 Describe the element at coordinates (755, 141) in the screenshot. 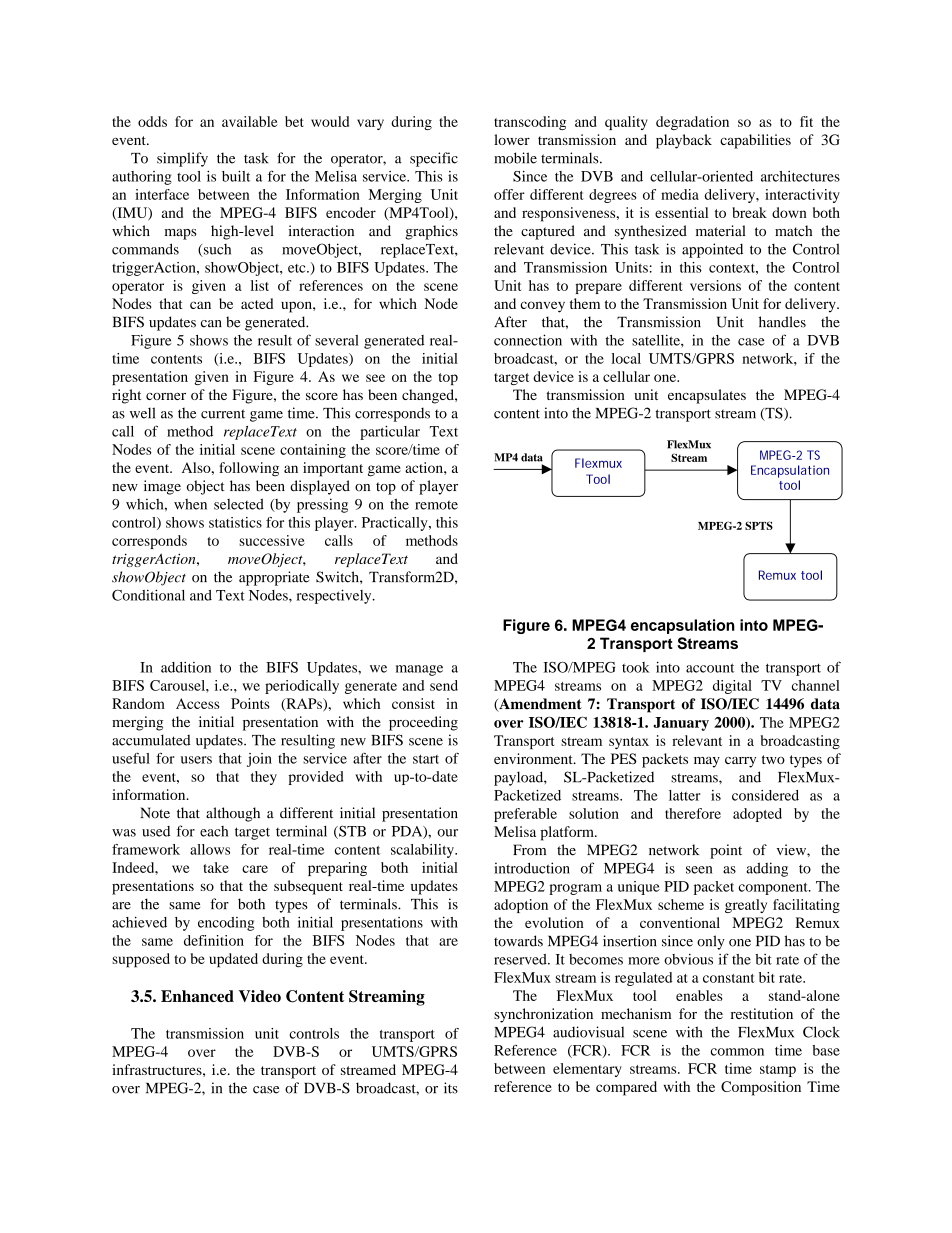

I see `capabilities` at that location.
